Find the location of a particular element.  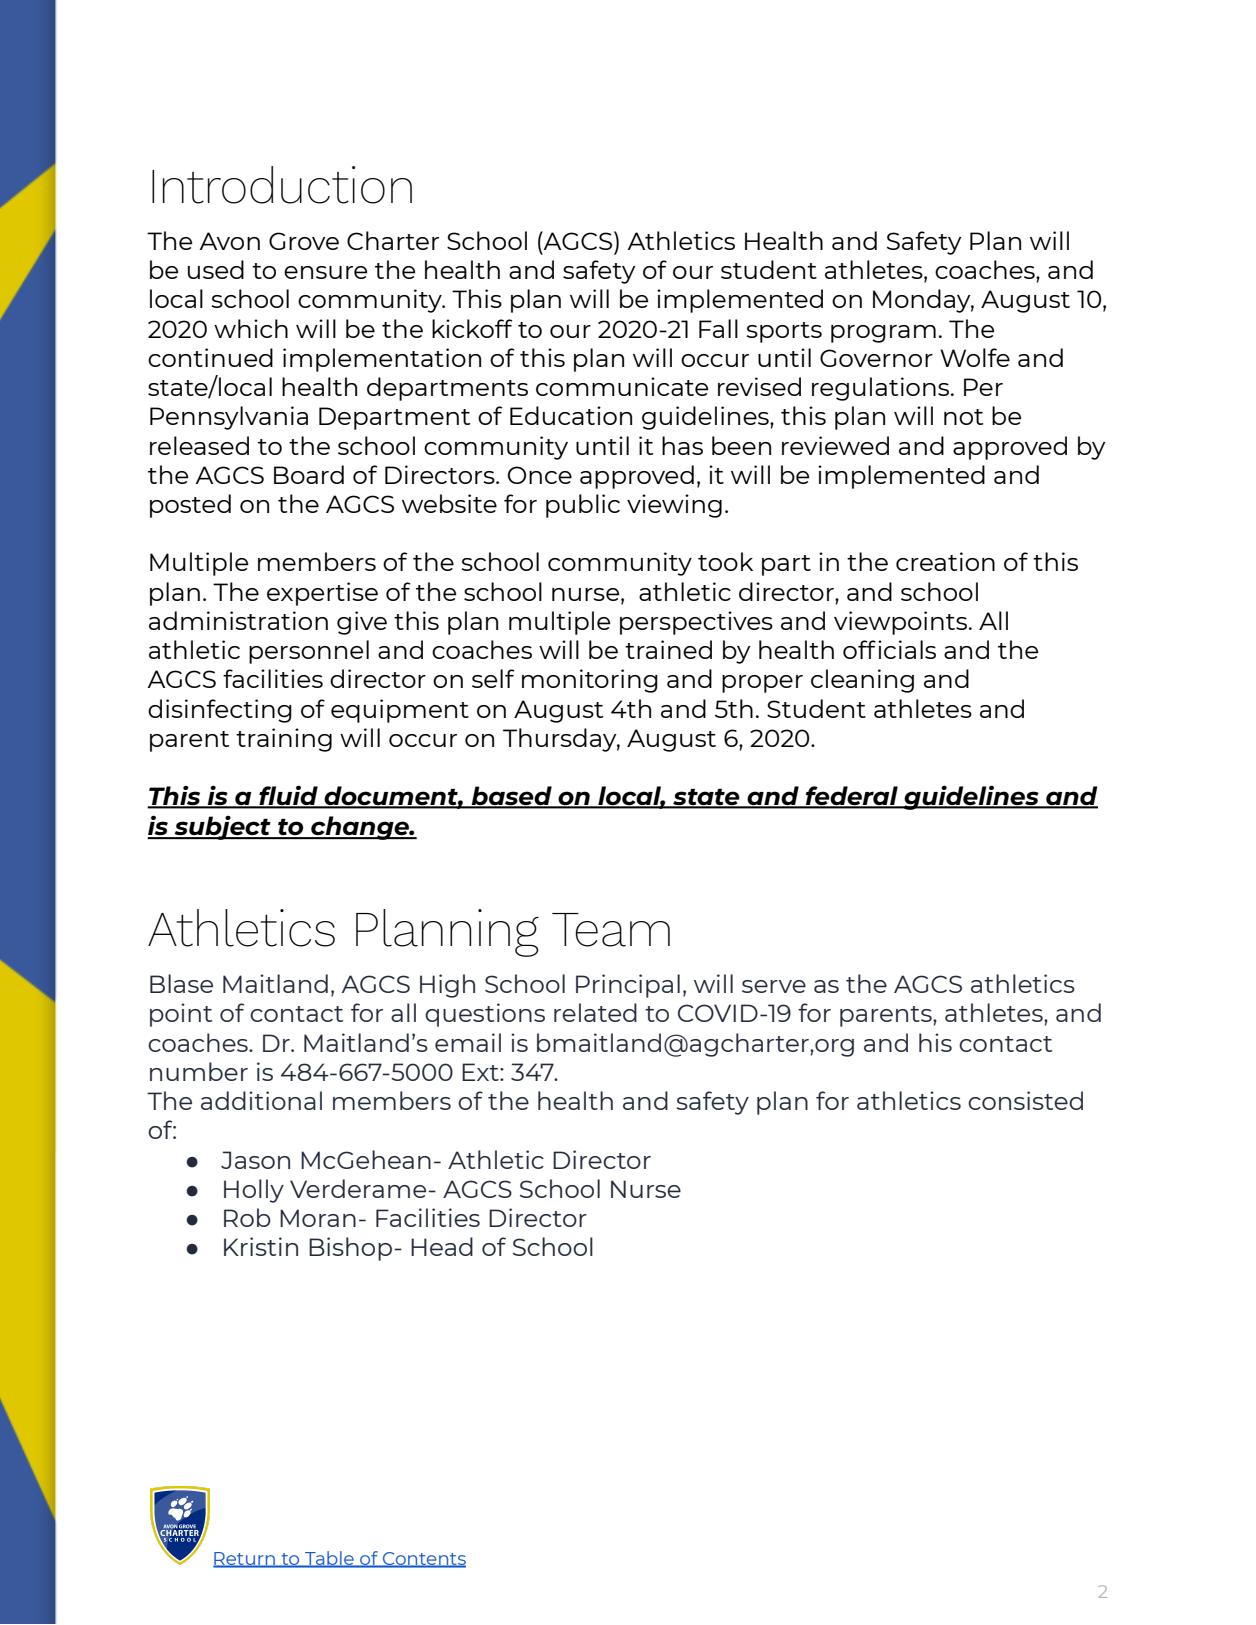

program is located at coordinates (883, 334).
